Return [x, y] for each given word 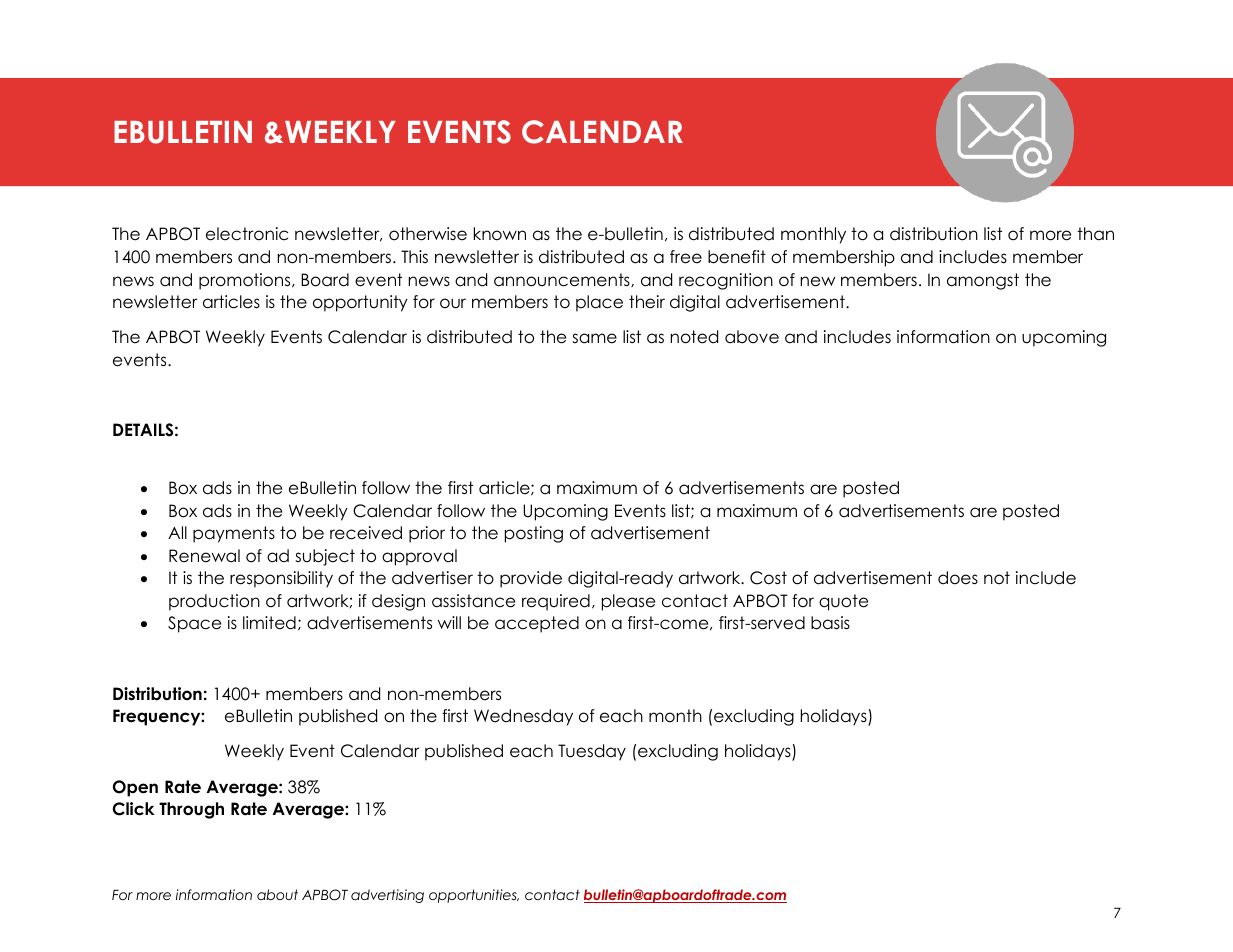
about [277, 894]
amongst [983, 281]
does [958, 578]
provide [531, 579]
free [686, 257]
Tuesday [592, 752]
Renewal [204, 556]
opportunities [474, 896]
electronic [247, 234]
